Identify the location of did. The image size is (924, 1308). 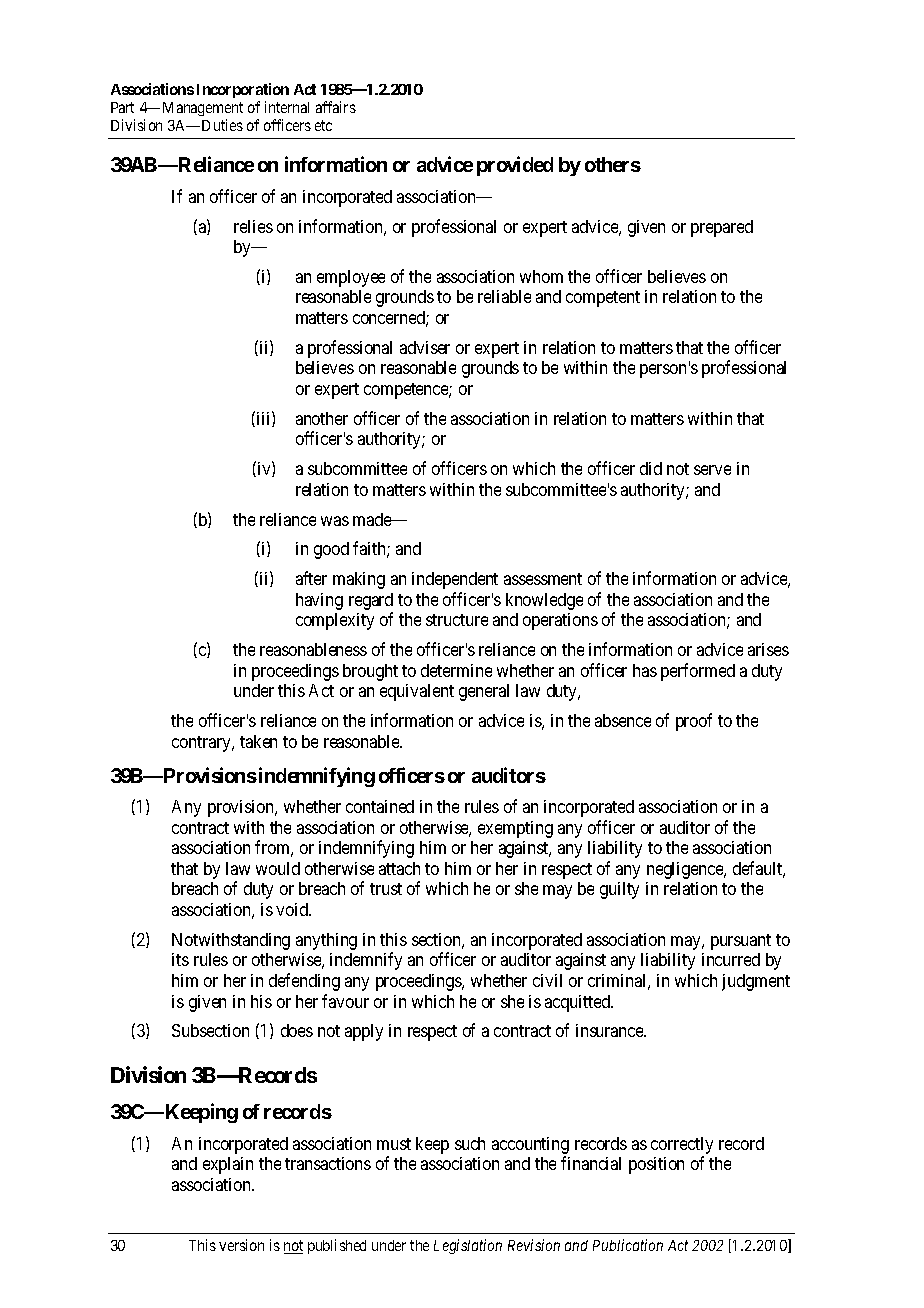
(651, 468).
